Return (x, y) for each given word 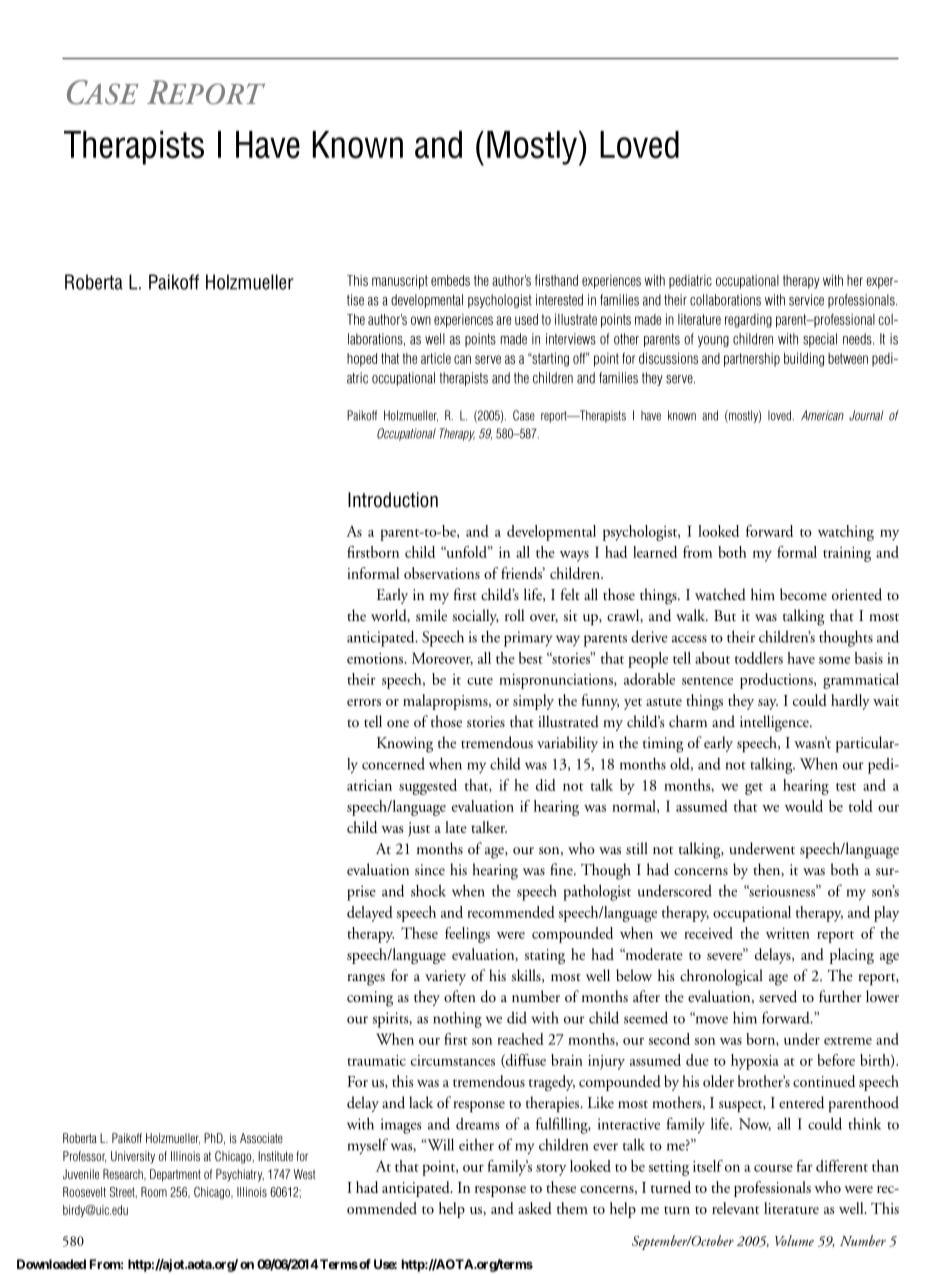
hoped (362, 360)
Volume (794, 1240)
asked (535, 1208)
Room (154, 1192)
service (806, 300)
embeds (450, 280)
